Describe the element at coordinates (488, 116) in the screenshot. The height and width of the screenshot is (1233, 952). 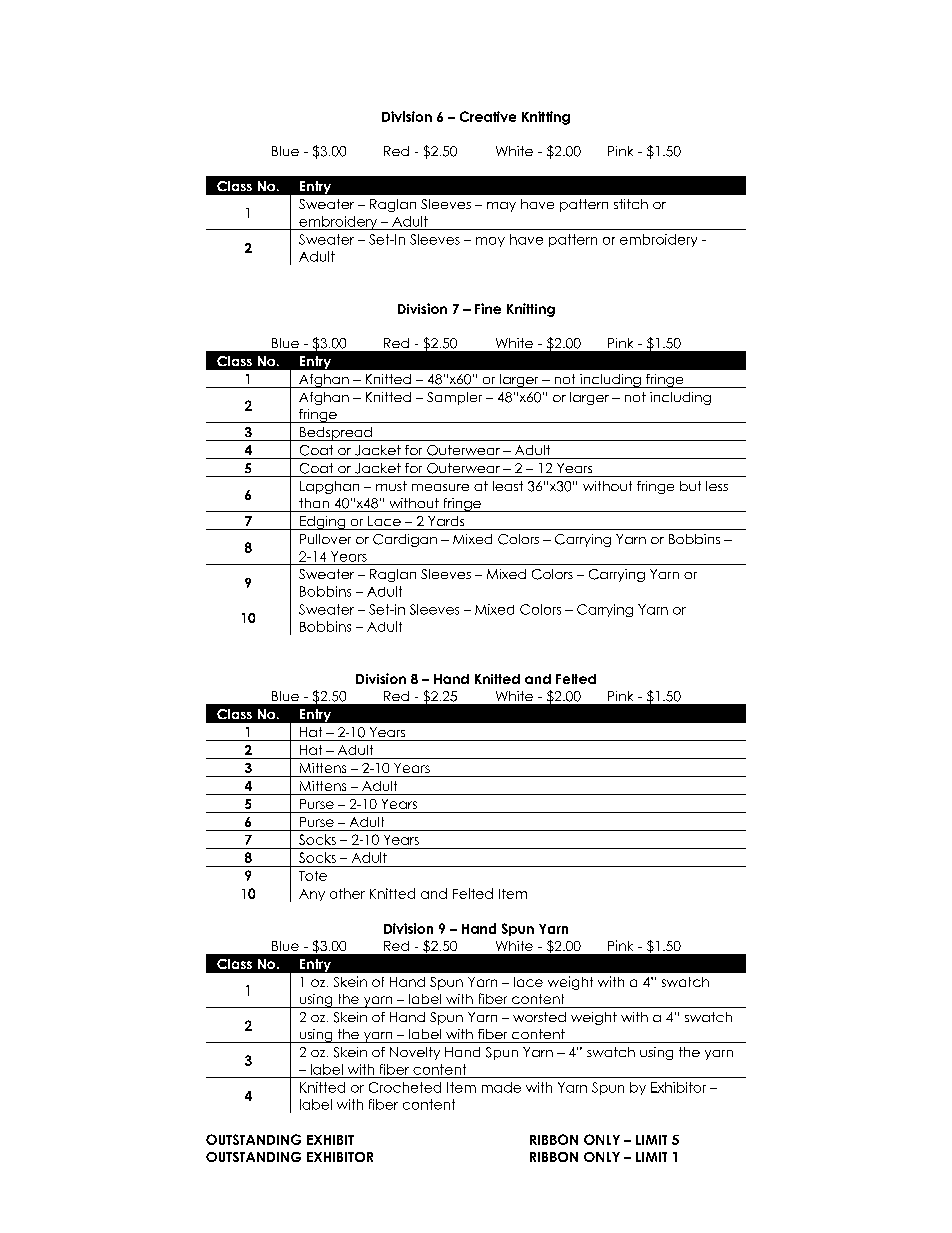
I see `Creative` at that location.
